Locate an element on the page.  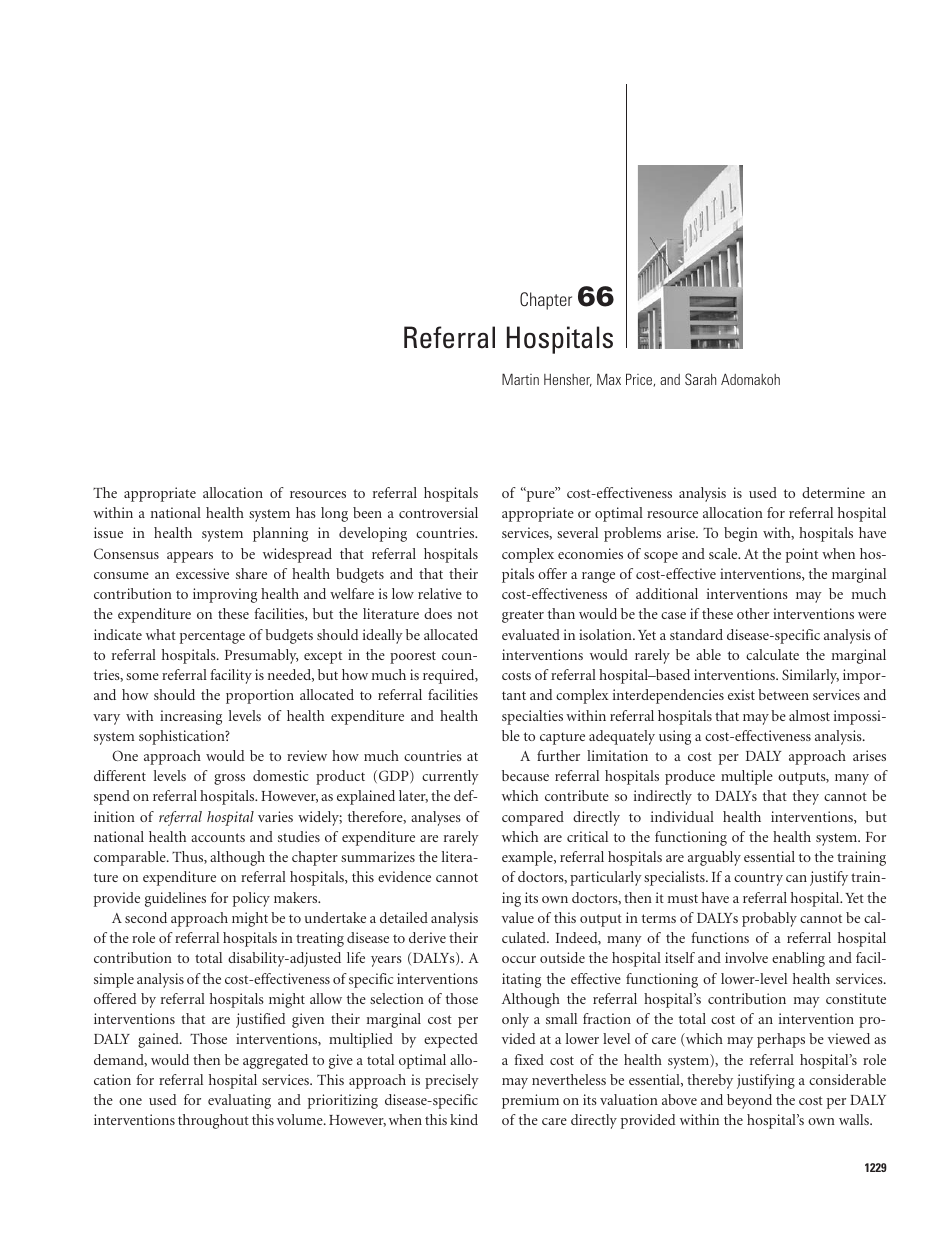
percentage is located at coordinates (212, 637).
